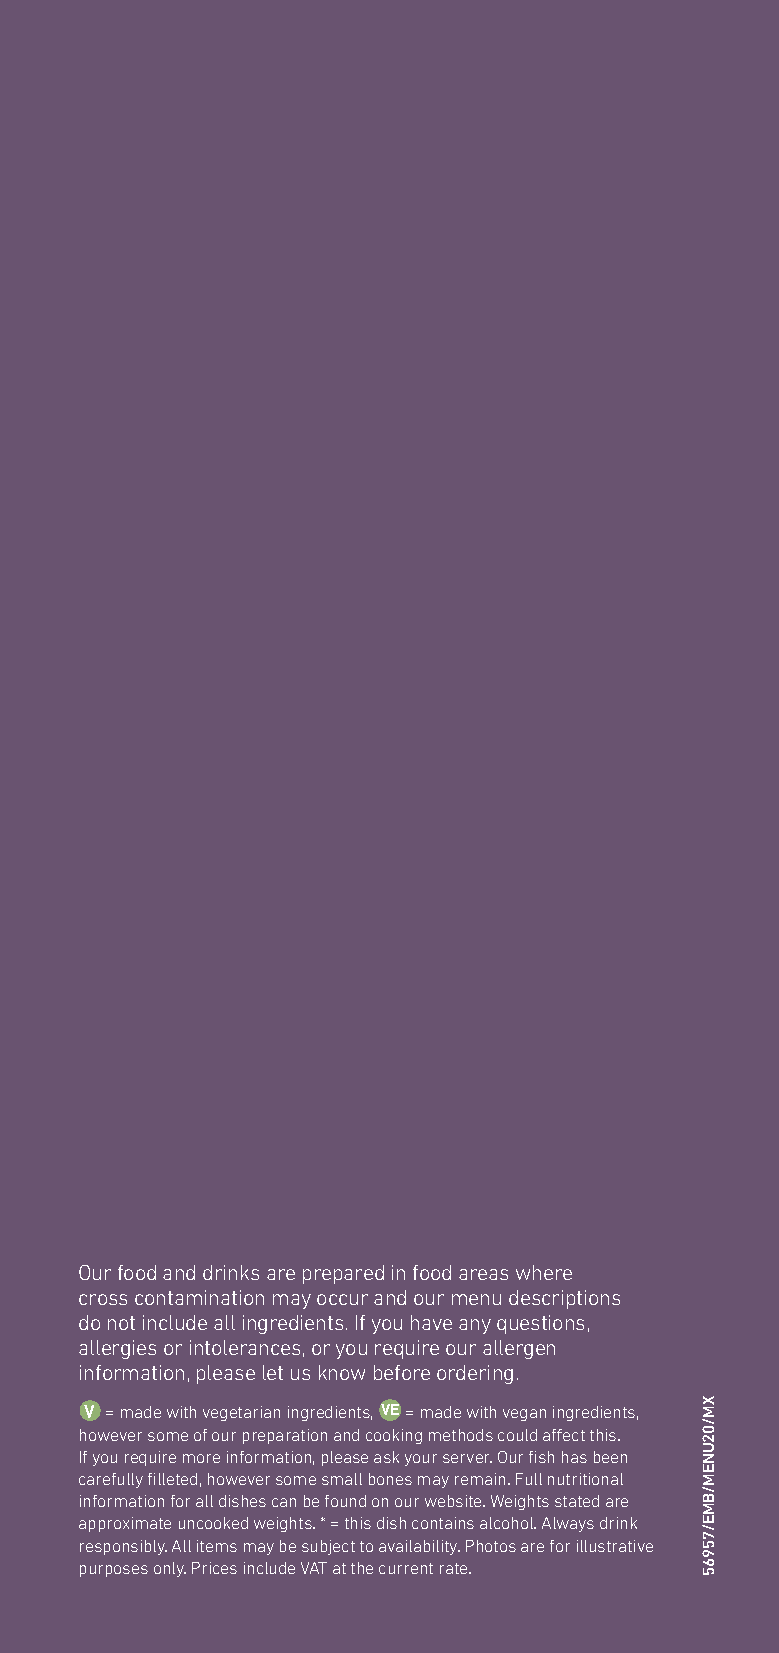  What do you see at coordinates (342, 1372) in the screenshot?
I see `know` at bounding box center [342, 1372].
